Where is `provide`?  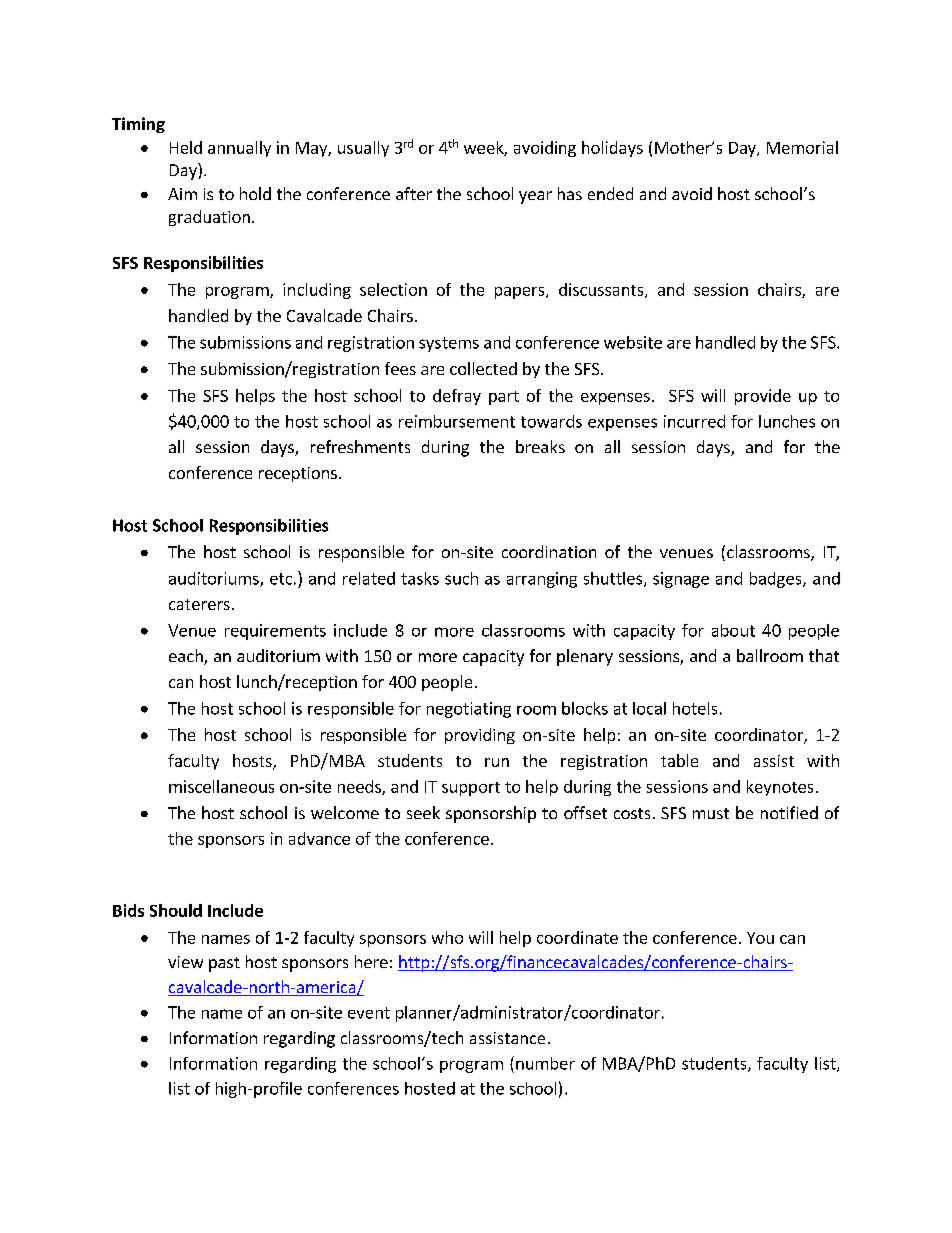
provide is located at coordinates (763, 397).
